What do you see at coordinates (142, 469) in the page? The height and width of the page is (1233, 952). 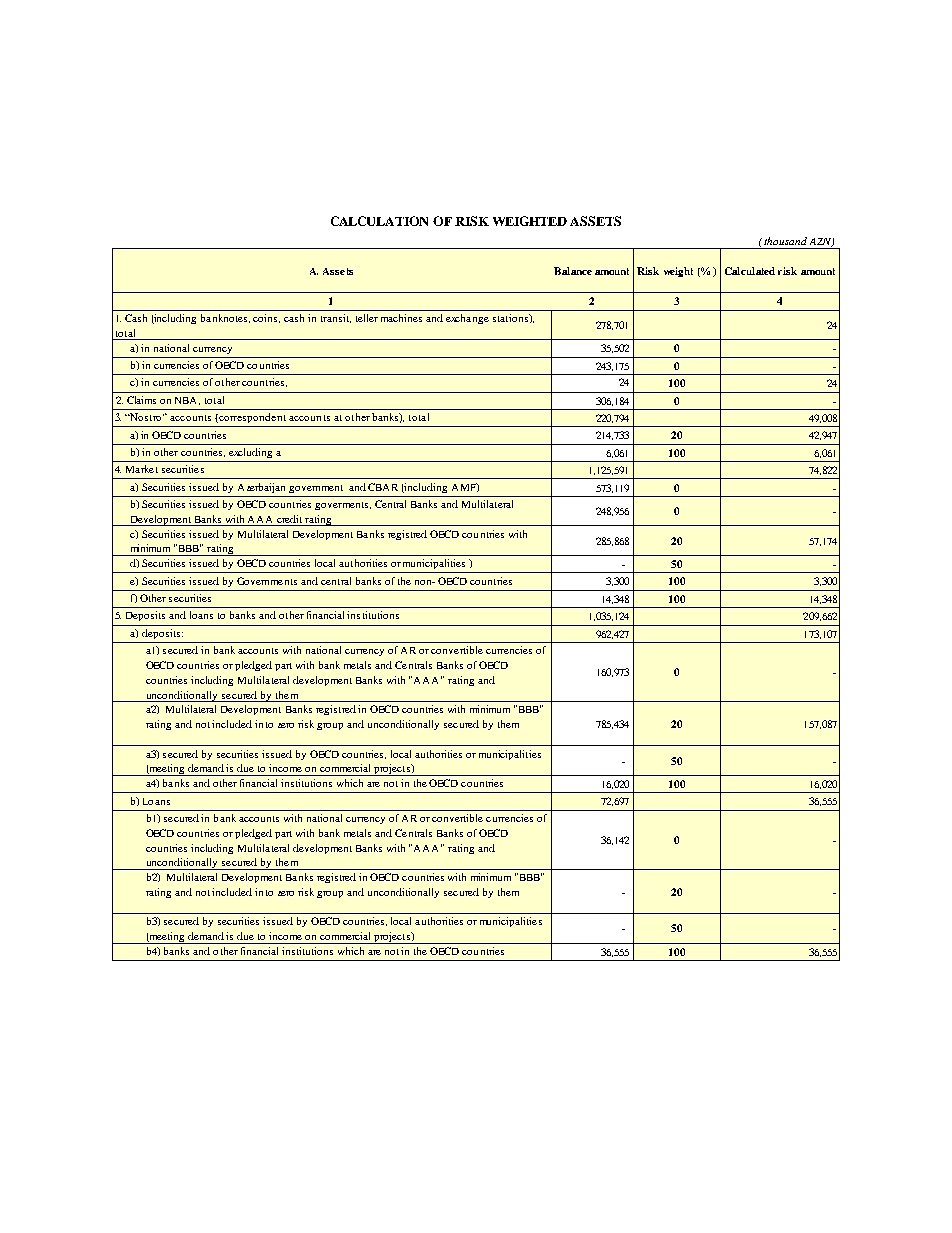 I see `Market` at bounding box center [142, 469].
